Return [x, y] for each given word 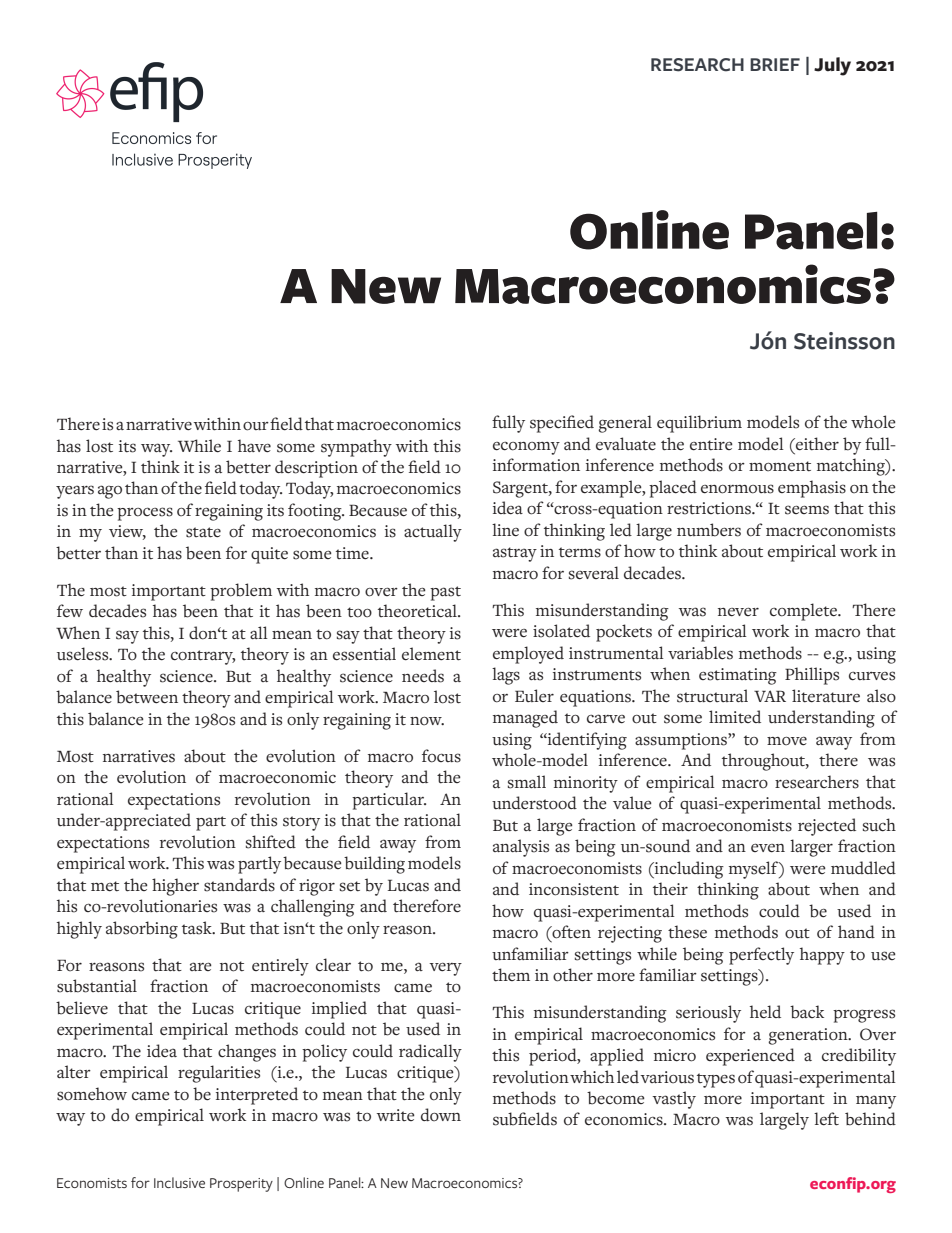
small [527, 782]
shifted [271, 842]
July [832, 66]
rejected [827, 827]
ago [110, 492]
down [441, 1114]
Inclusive [179, 1182]
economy [526, 448]
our [256, 426]
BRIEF [775, 64]
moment [780, 466]
